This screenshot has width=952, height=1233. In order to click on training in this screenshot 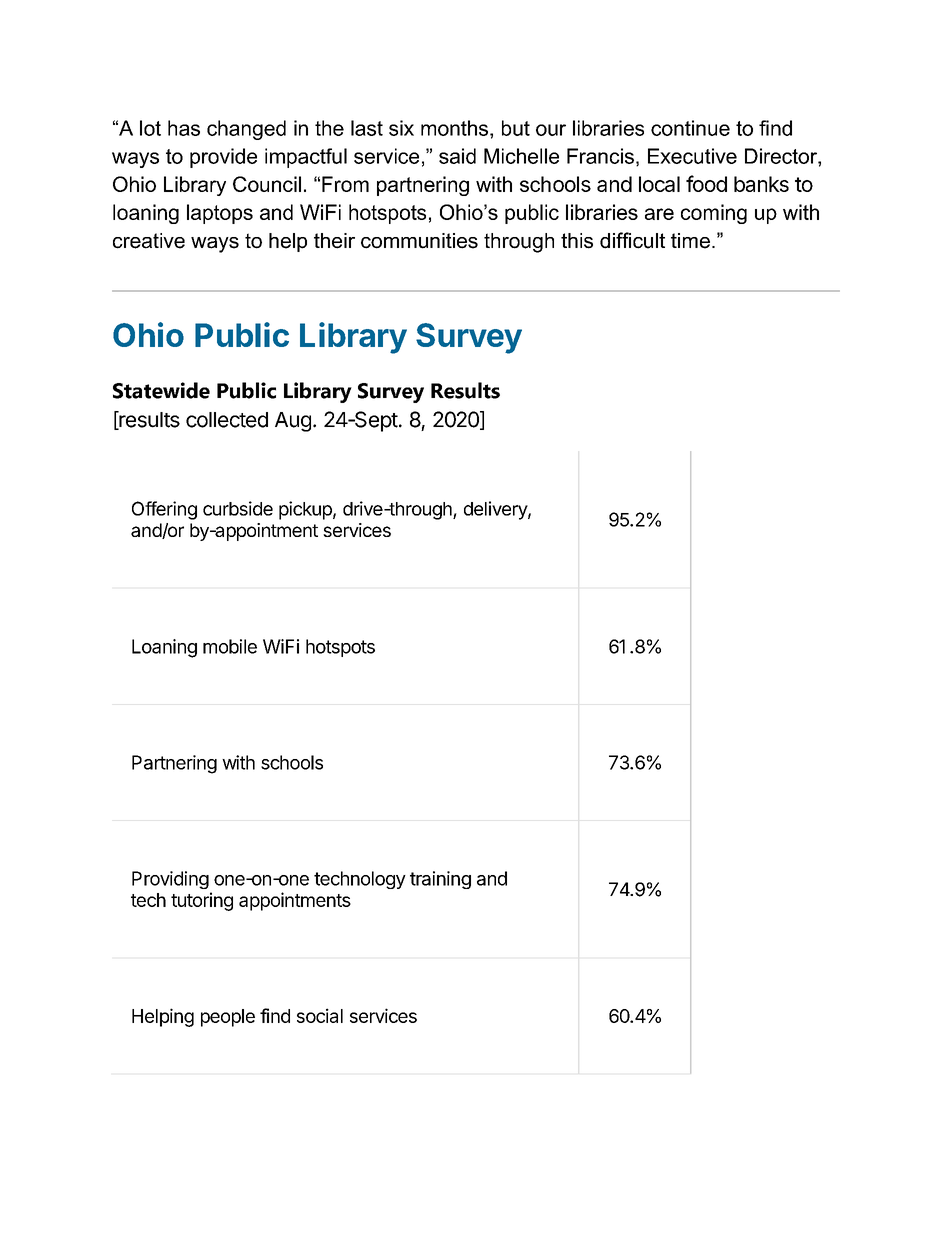, I will do `click(440, 880)`.
